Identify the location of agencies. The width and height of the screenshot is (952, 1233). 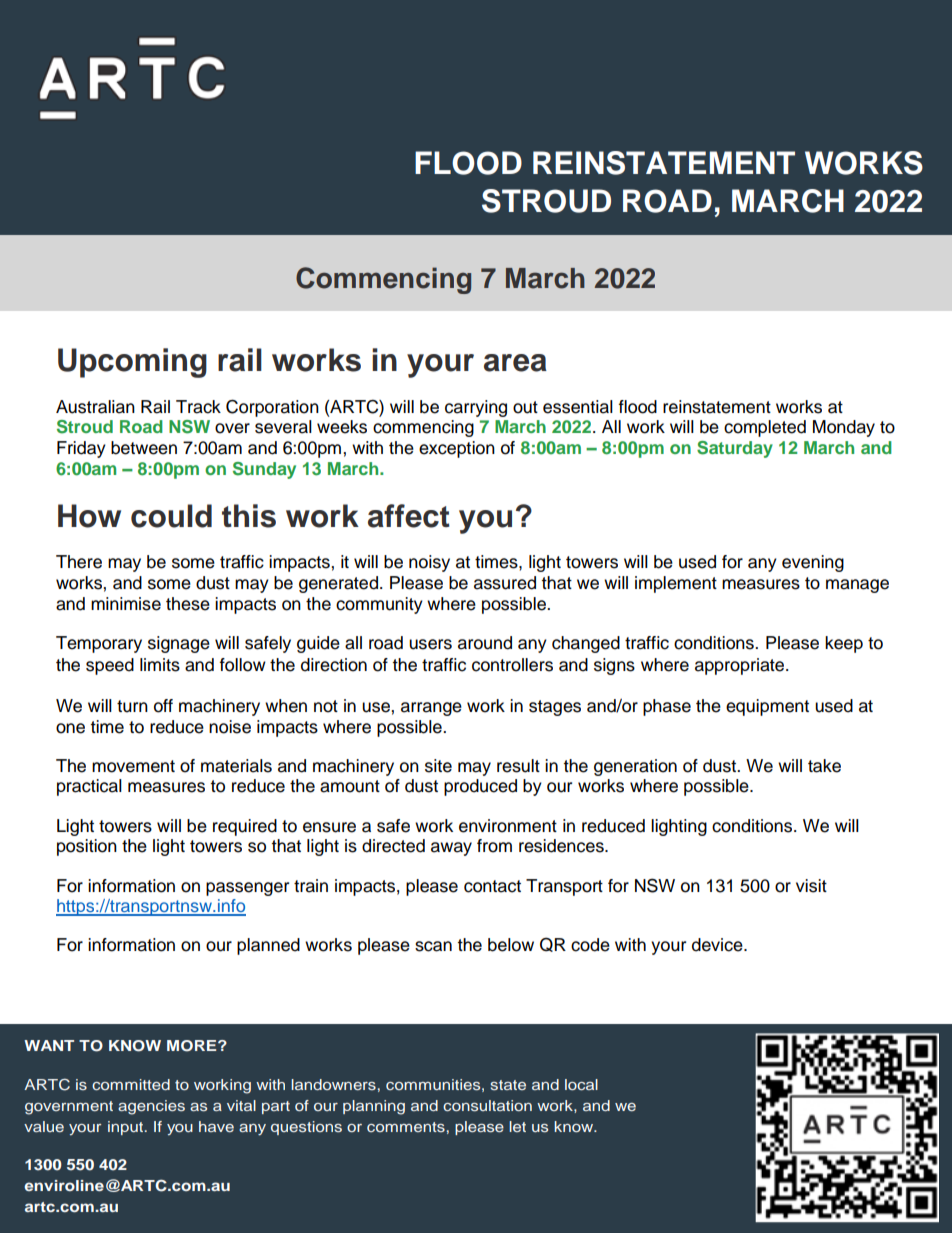
(151, 1107).
